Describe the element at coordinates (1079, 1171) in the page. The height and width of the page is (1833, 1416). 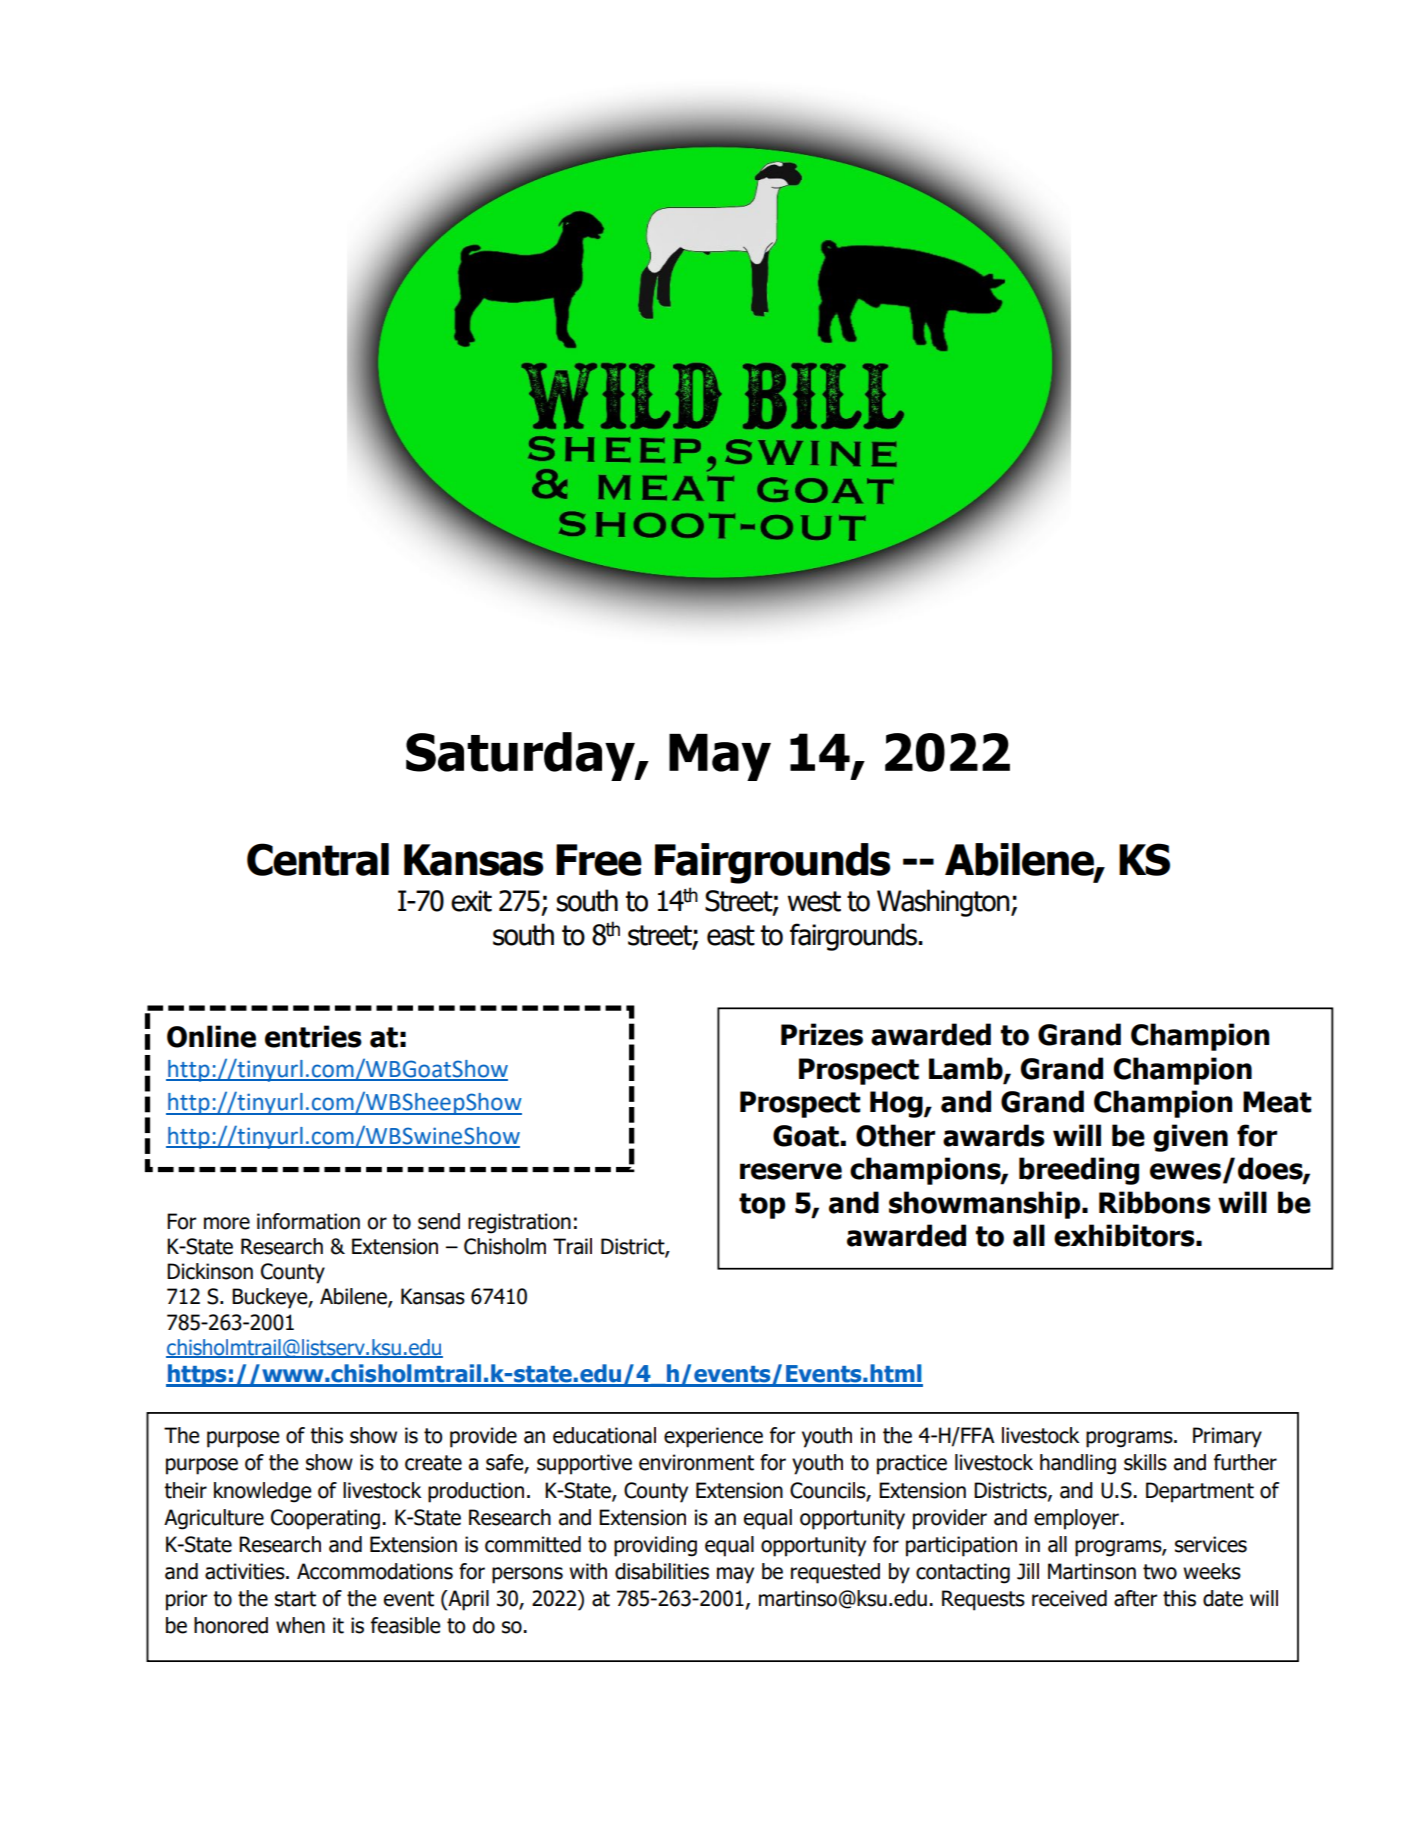
I see `breeding` at that location.
